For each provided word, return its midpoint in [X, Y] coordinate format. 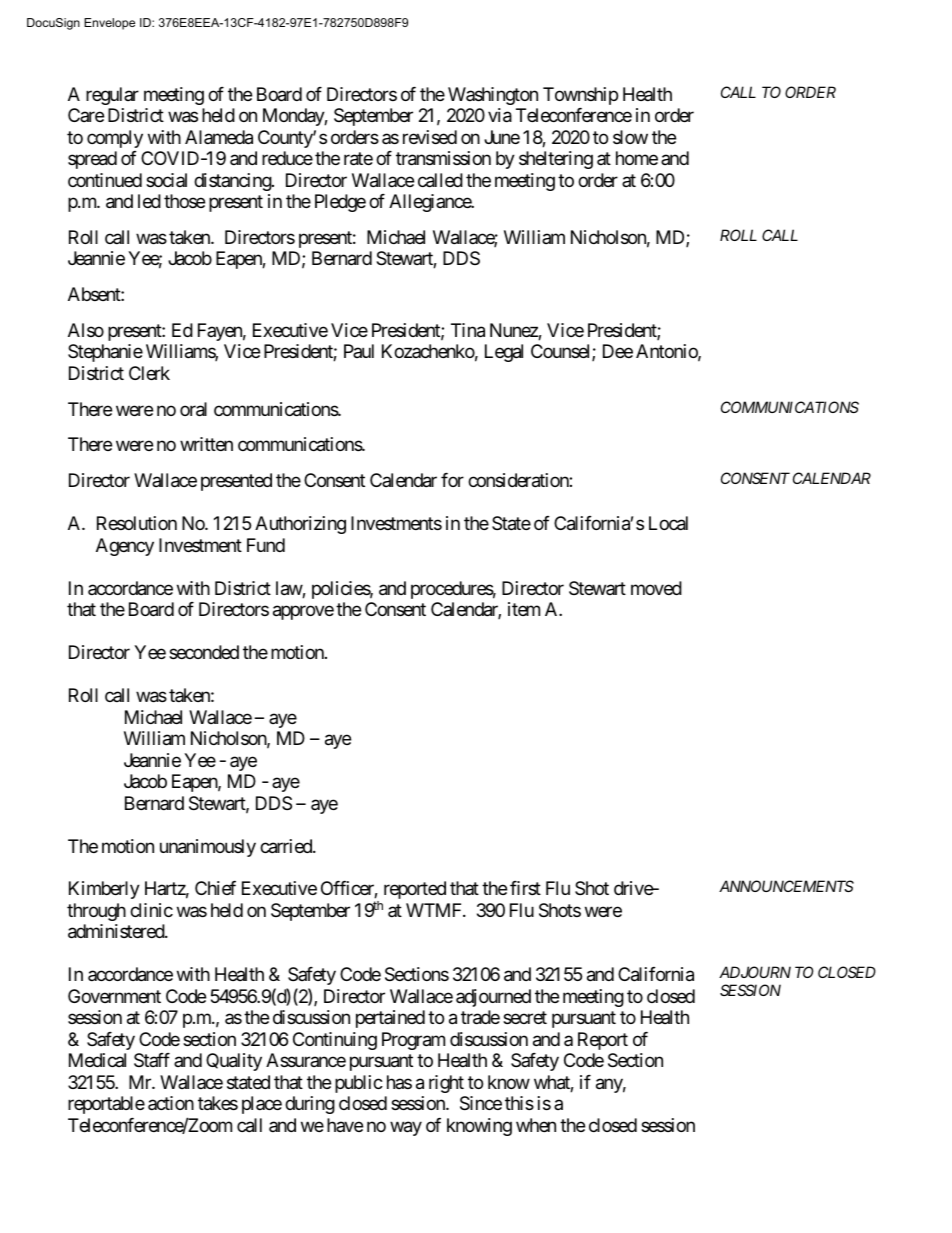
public [359, 1084]
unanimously [208, 848]
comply [115, 139]
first [525, 888]
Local [668, 523]
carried [287, 846]
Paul [359, 351]
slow [630, 137]
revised [430, 137]
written [206, 444]
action [171, 1103]
